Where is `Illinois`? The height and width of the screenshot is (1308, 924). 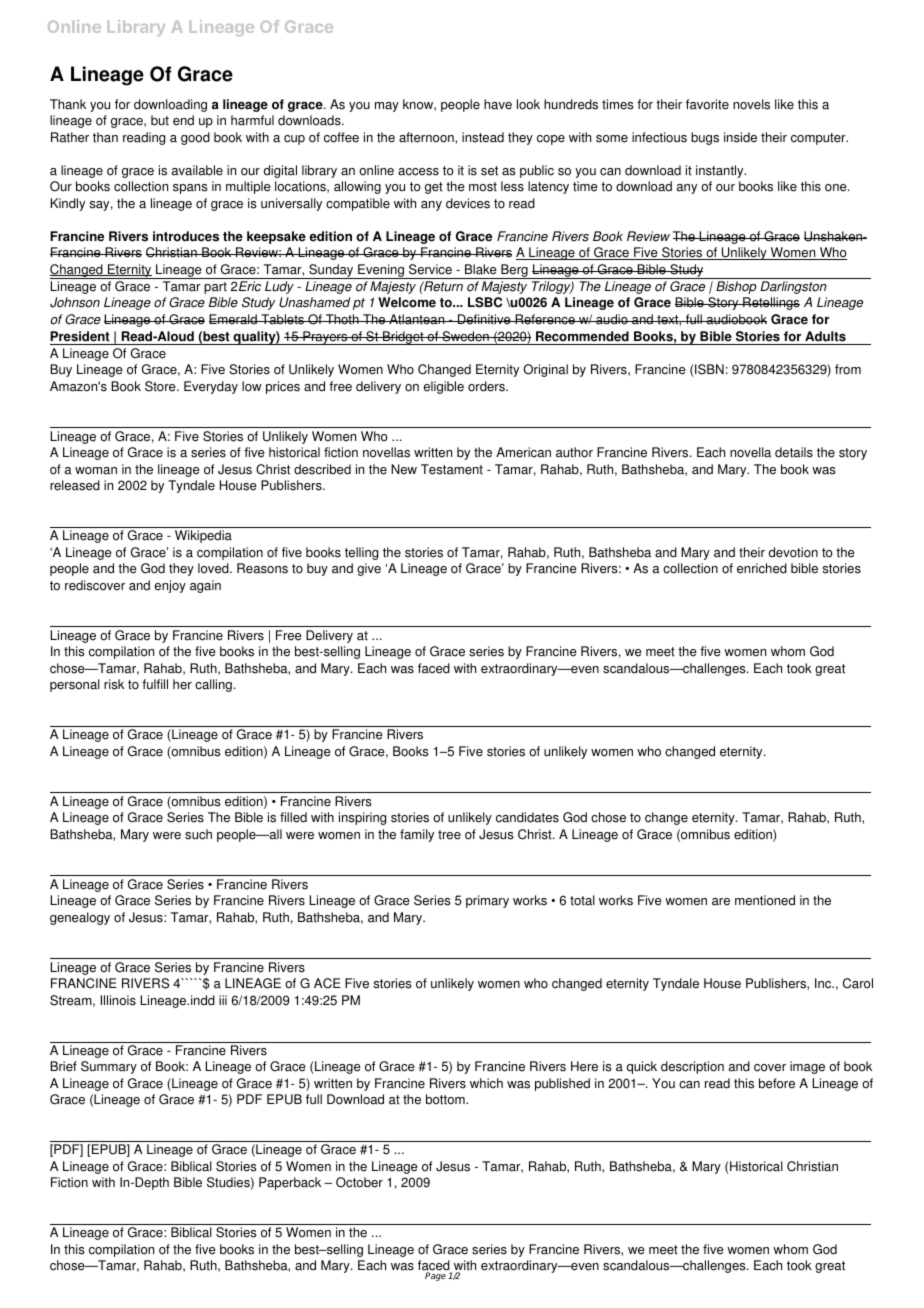 Illinois is located at coordinates (118, 1000).
